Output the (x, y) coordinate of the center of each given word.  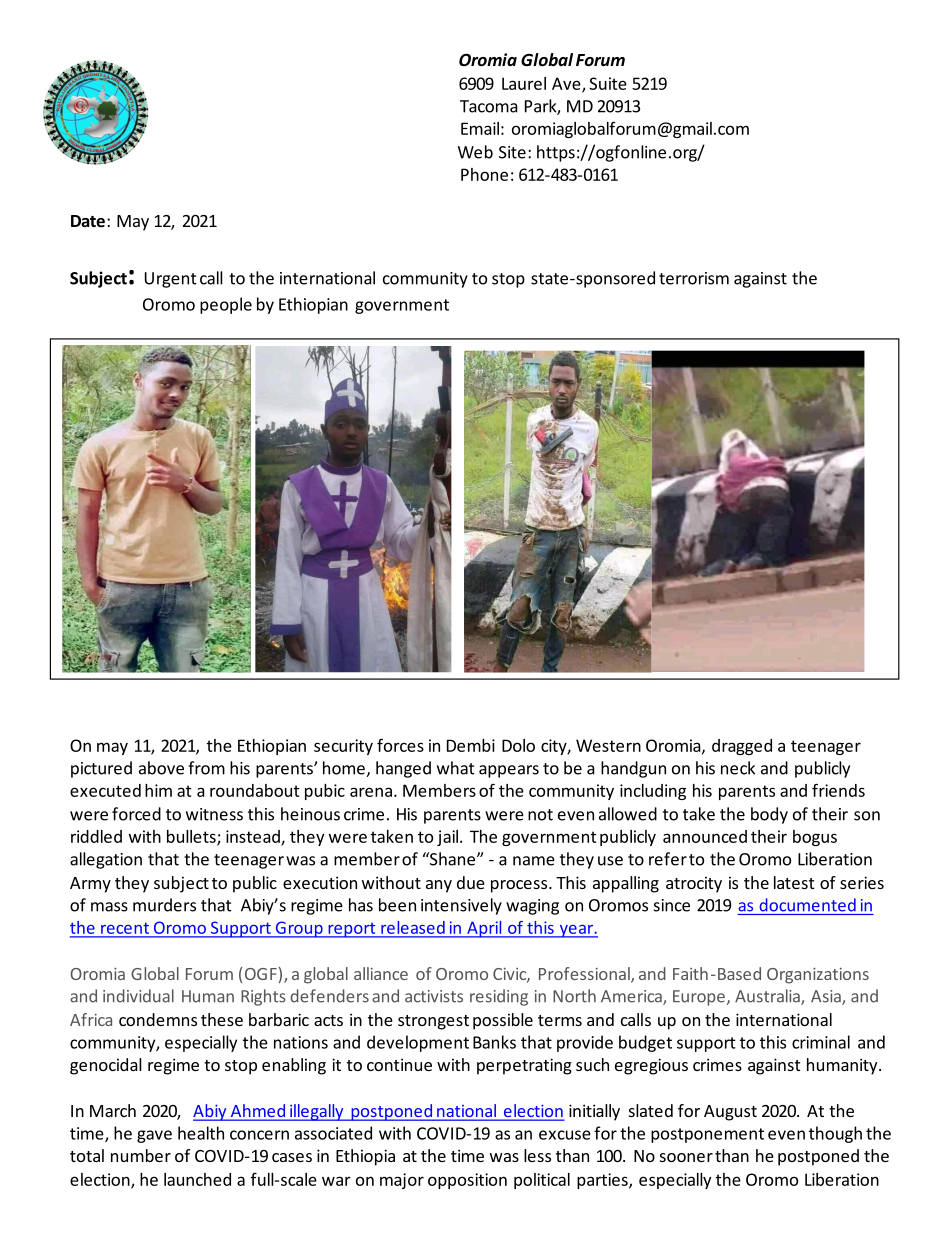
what (456, 768)
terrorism (694, 278)
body (769, 815)
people (226, 305)
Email (480, 128)
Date (88, 221)
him (158, 790)
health (201, 1133)
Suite (608, 83)
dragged (742, 747)
